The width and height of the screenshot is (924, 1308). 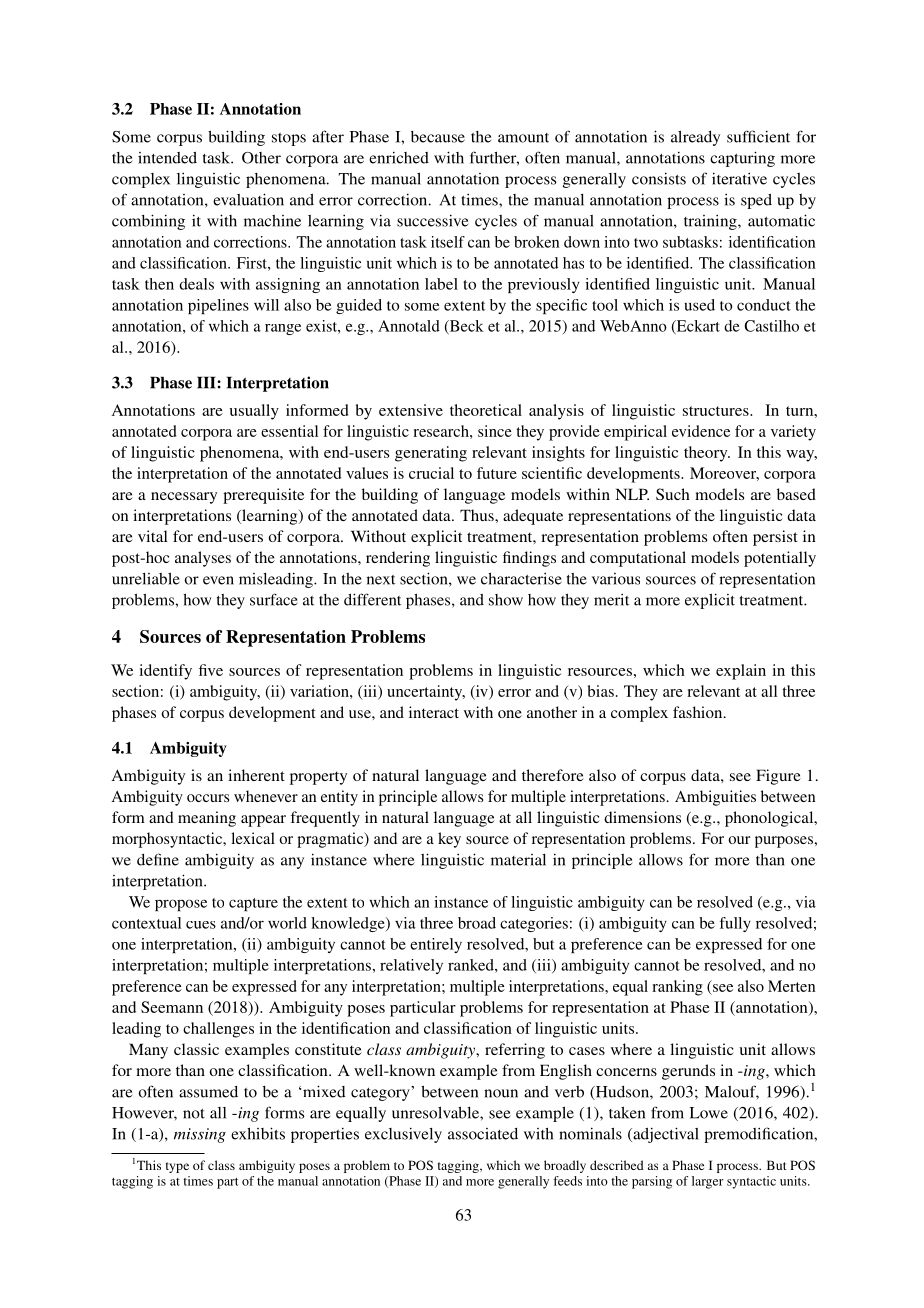 I want to click on associated, so click(x=483, y=1134).
